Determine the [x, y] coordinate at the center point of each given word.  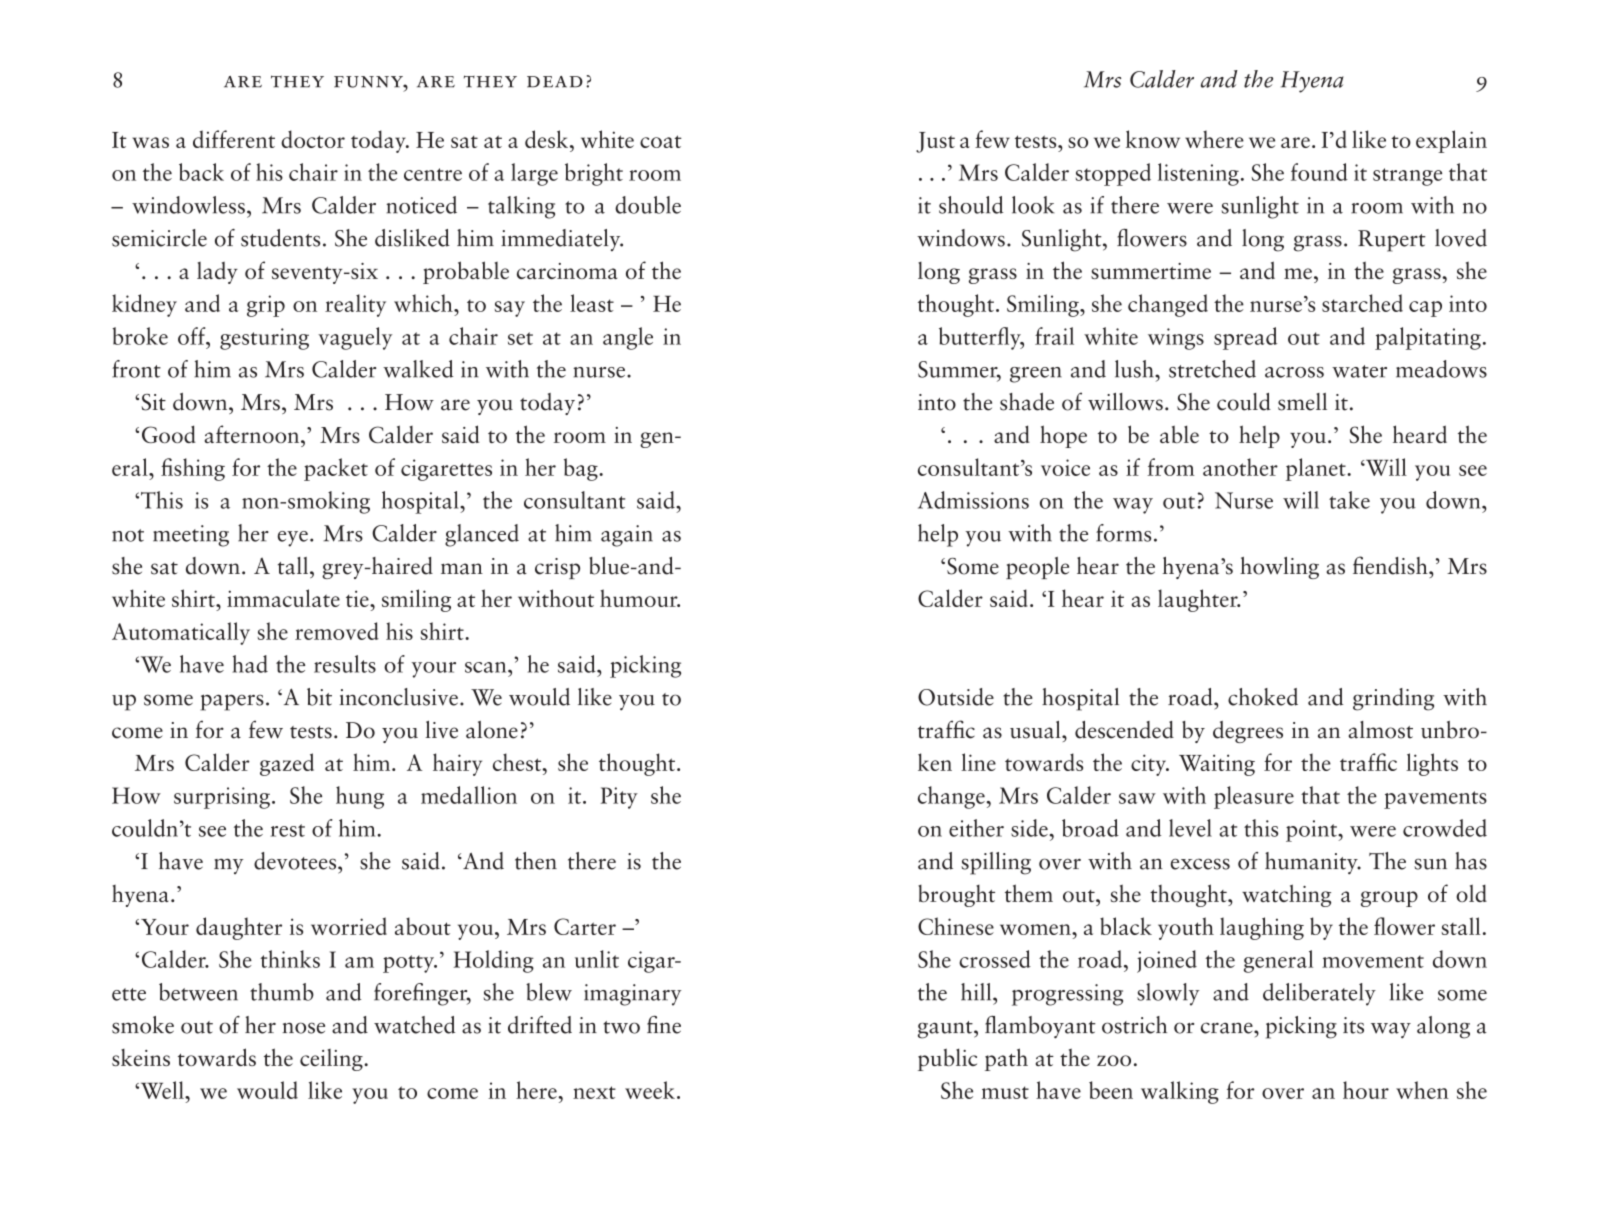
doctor [313, 139]
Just [935, 142]
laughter [1199, 600]
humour [640, 598]
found [1319, 172]
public [947, 1059]
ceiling [332, 1060]
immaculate [283, 598]
